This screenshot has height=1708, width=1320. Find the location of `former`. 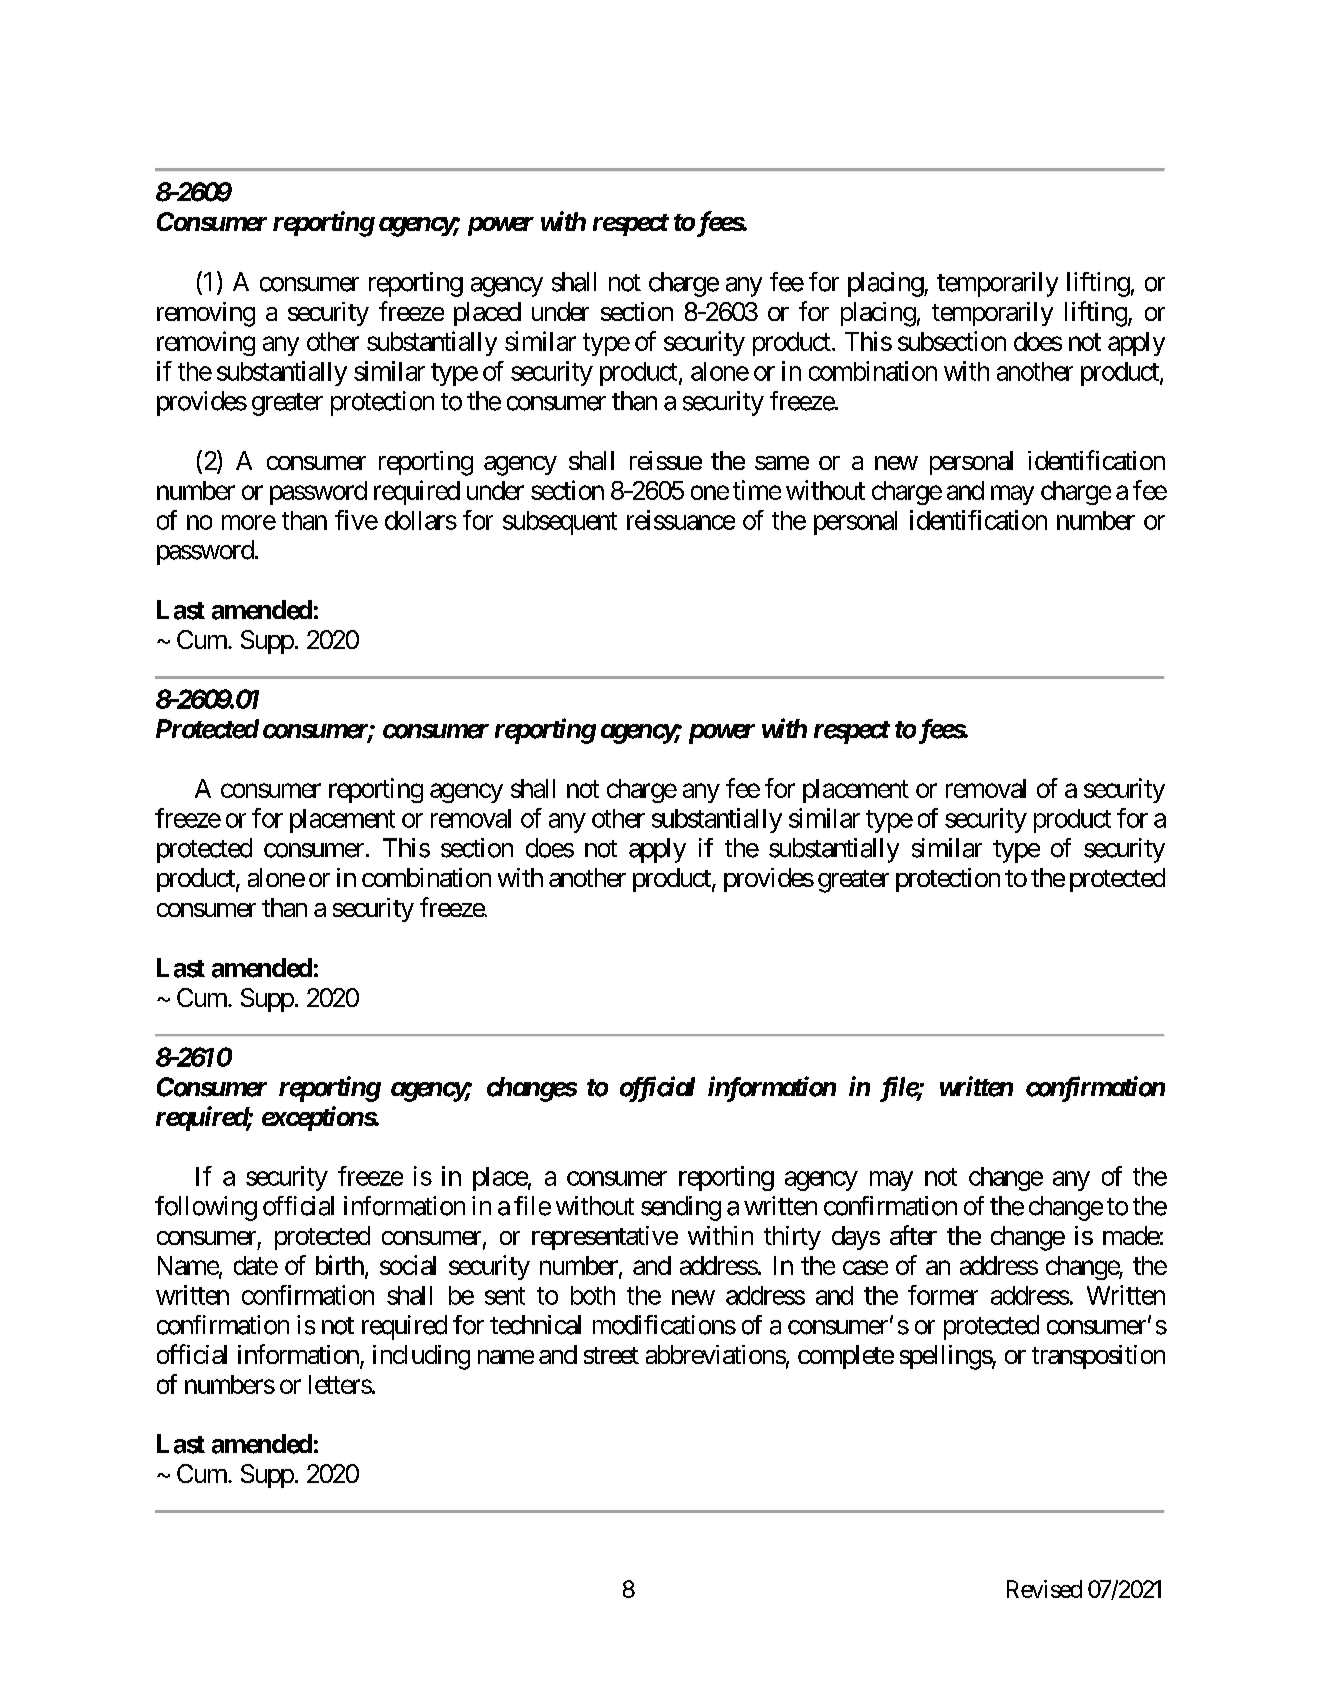

former is located at coordinates (943, 1295).
